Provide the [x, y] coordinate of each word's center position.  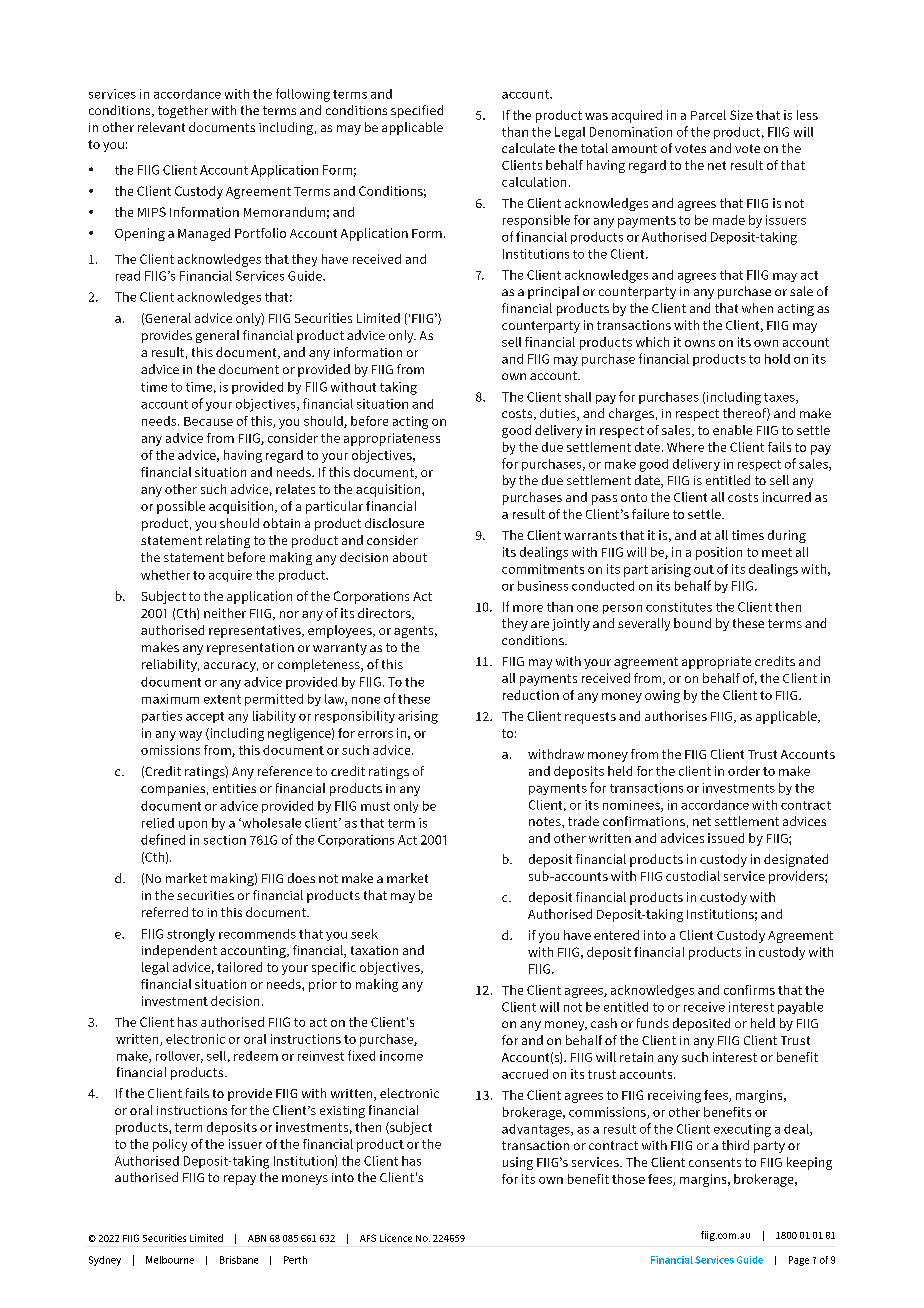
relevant [161, 127]
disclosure [394, 523]
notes [546, 821]
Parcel [708, 115]
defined [163, 839]
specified [417, 111]
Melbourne [170, 1260]
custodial [693, 876]
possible [181, 507]
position [719, 553]
